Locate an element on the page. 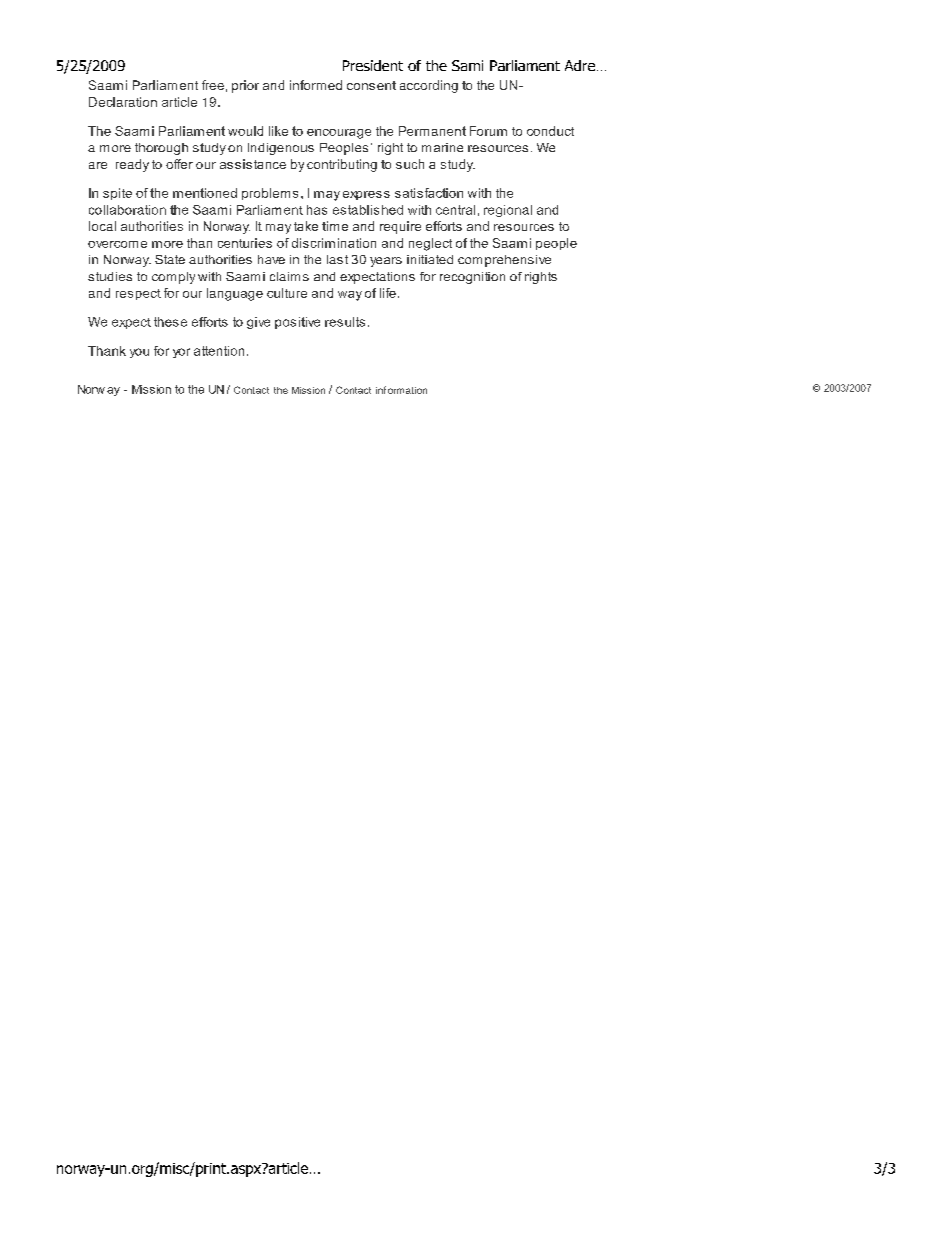 The height and width of the image is (1233, 952). free is located at coordinates (213, 85).
